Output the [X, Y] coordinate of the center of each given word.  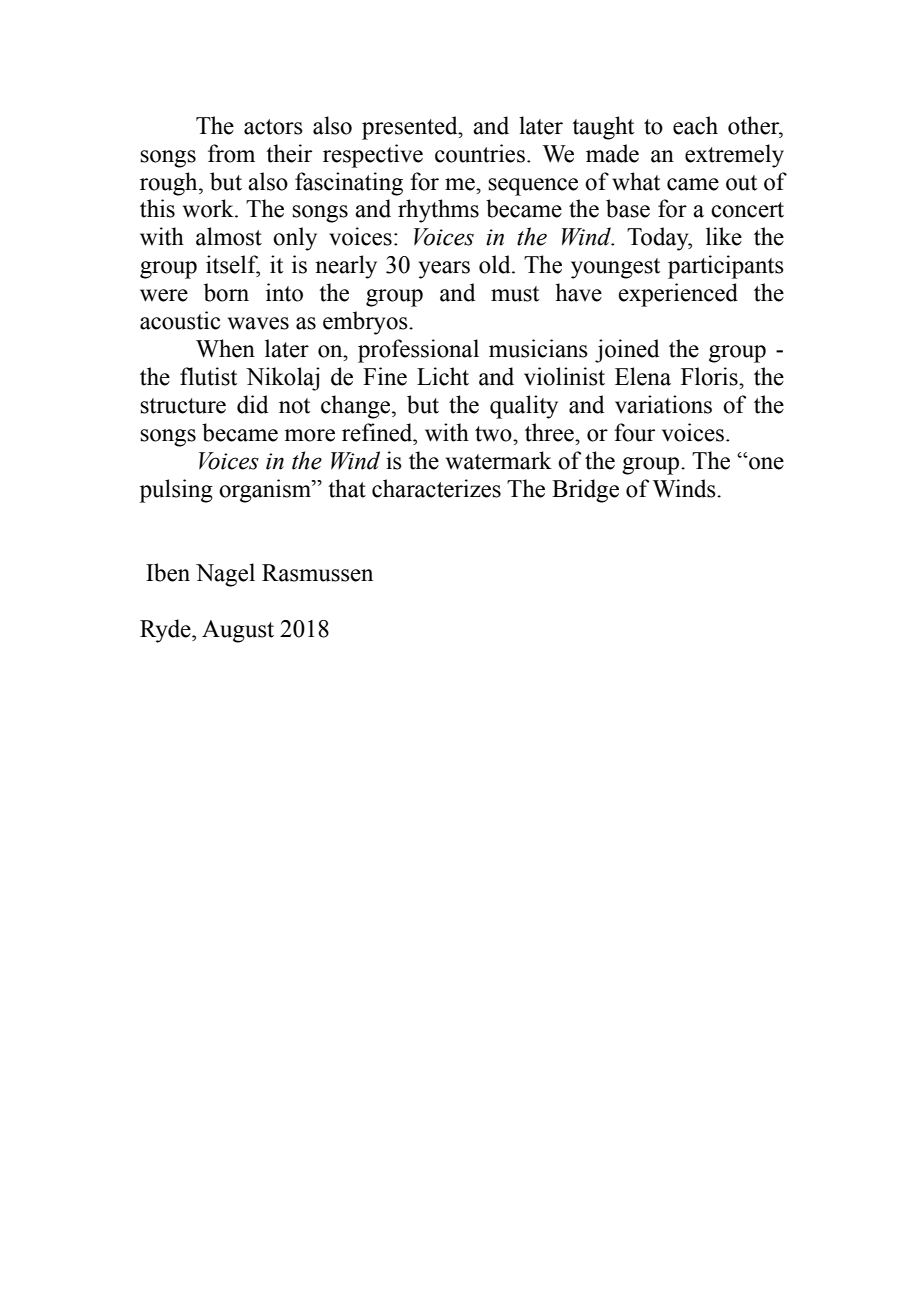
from [231, 153]
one [765, 463]
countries [480, 153]
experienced [678, 295]
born [226, 292]
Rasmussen [317, 573]
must [515, 294]
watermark [499, 460]
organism [266, 491]
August [238, 631]
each [695, 125]
